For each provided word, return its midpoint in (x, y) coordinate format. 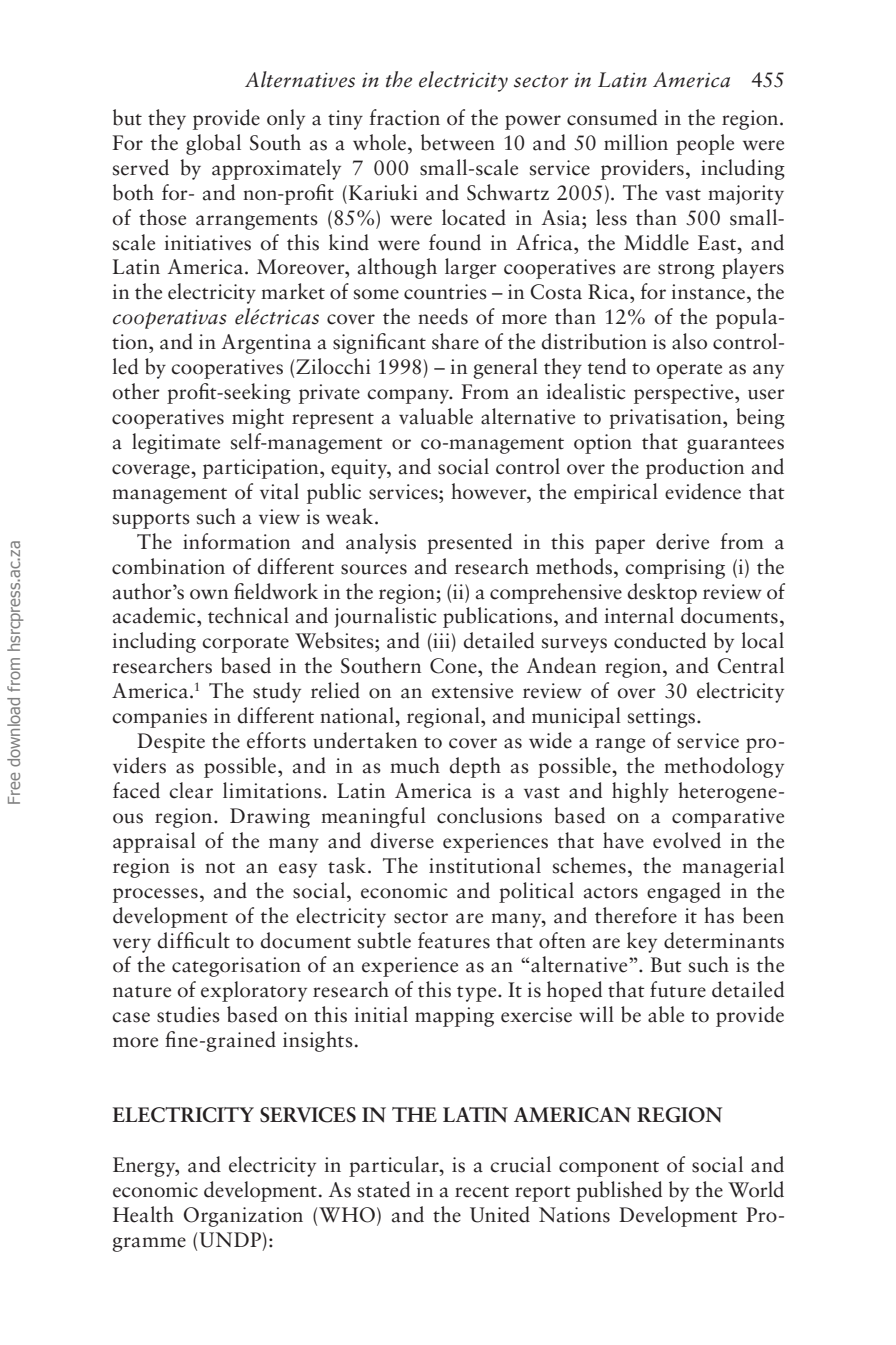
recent (482, 1192)
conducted (660, 640)
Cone (454, 666)
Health (143, 1214)
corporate (245, 645)
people (705, 144)
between (458, 142)
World (756, 1189)
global (213, 144)
